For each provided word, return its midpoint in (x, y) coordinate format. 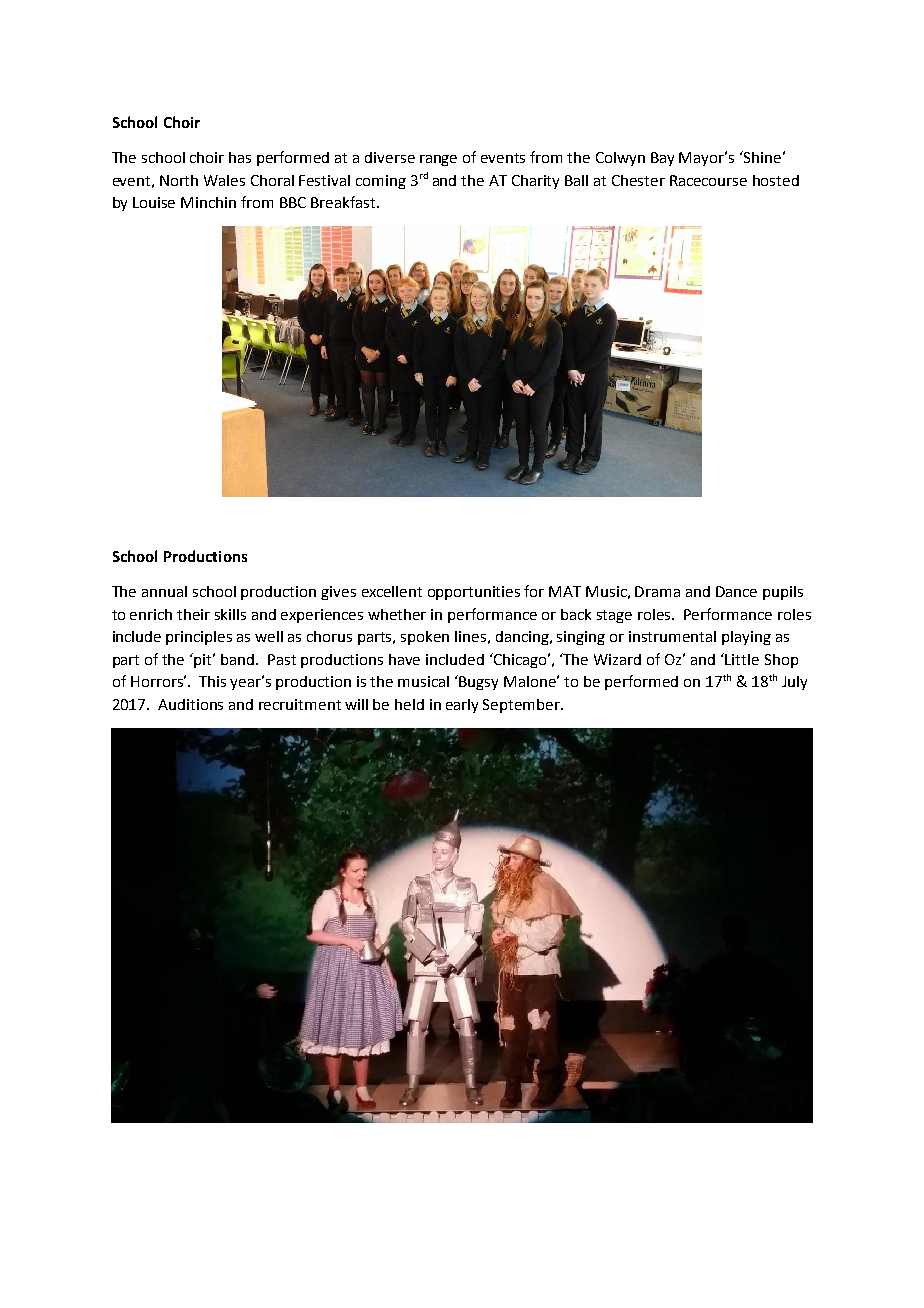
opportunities (474, 593)
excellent (392, 591)
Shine (761, 157)
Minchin (208, 202)
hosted (776, 180)
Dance (736, 591)
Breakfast (344, 202)
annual (164, 591)
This (212, 681)
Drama (657, 591)
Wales (224, 180)
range (438, 160)
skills (230, 614)
